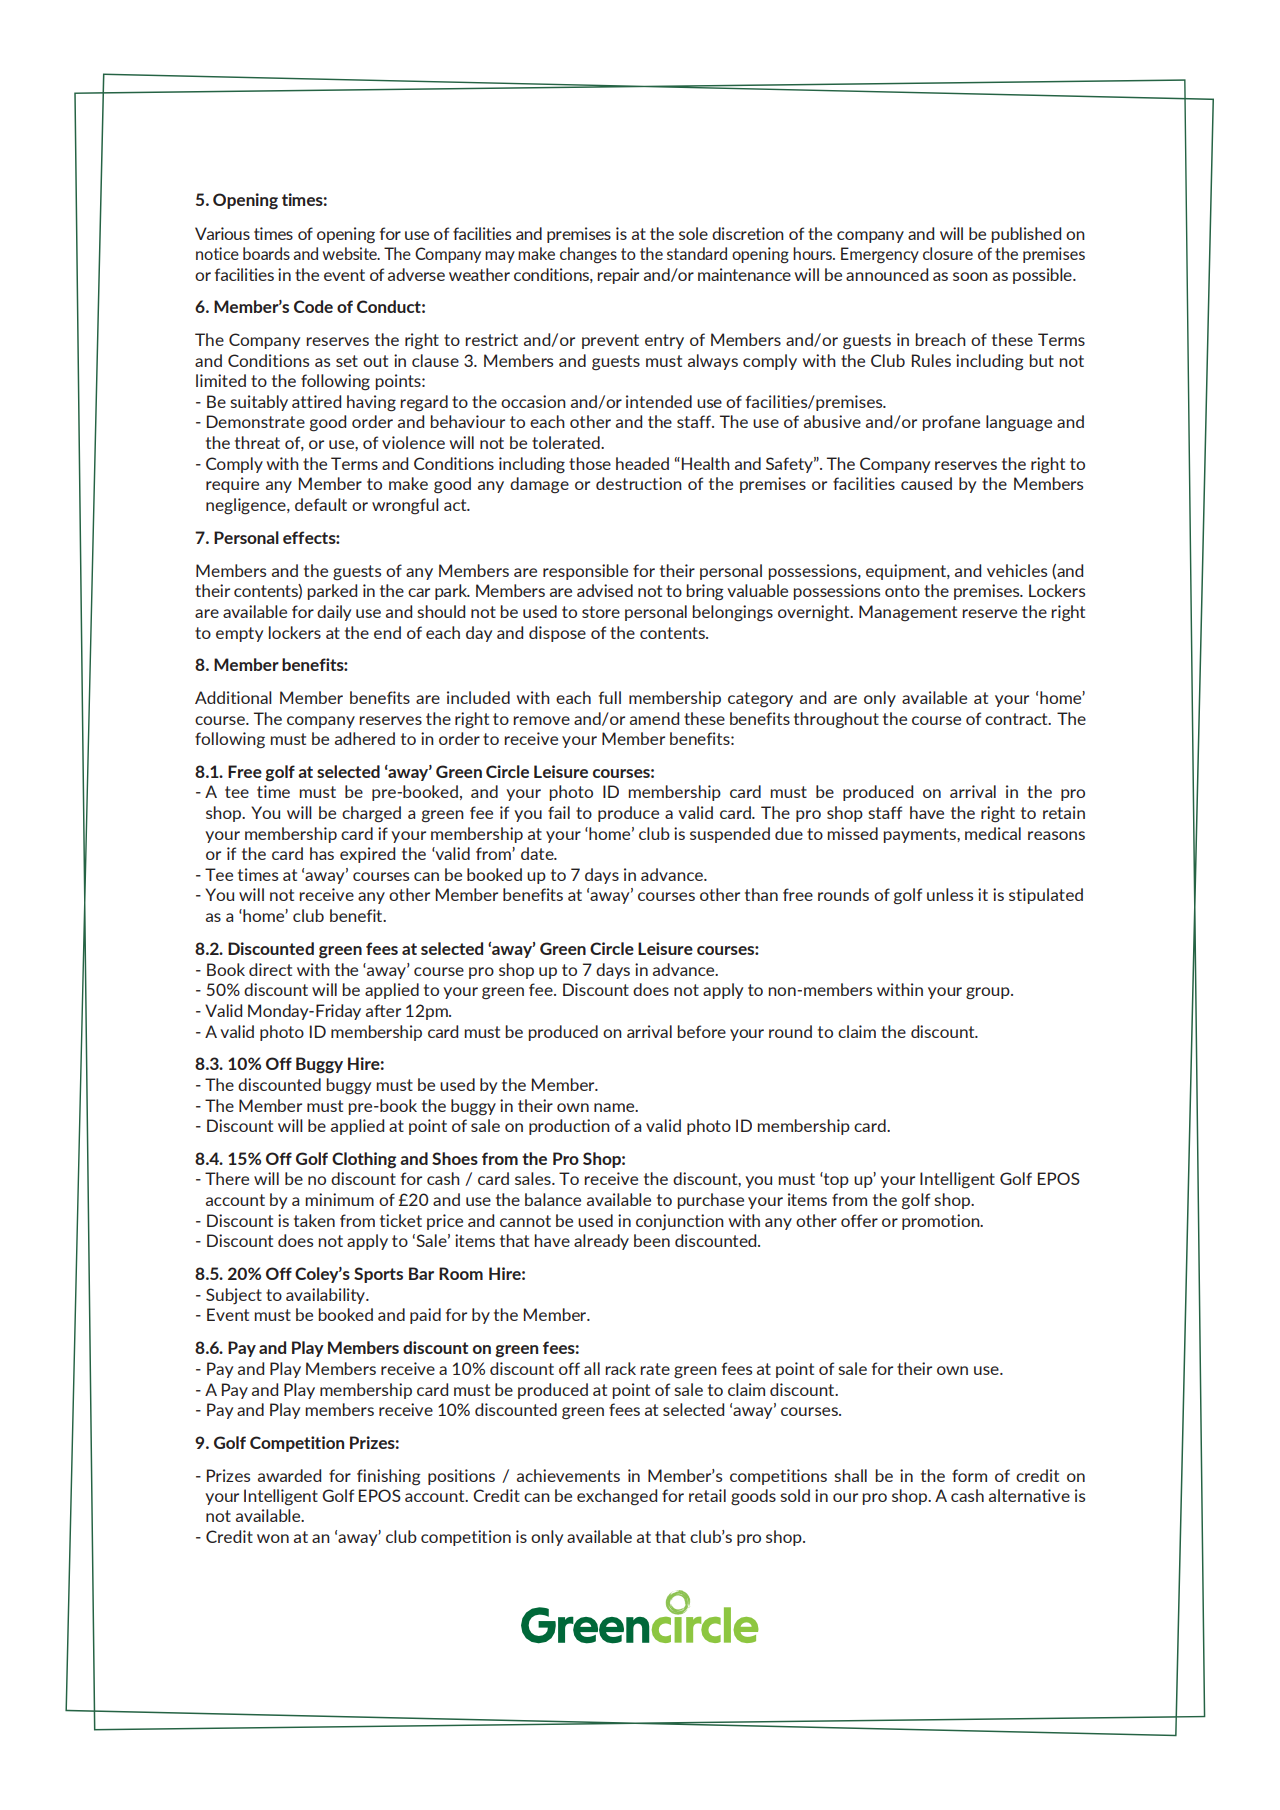  I want to click on conjunction, so click(680, 1222).
